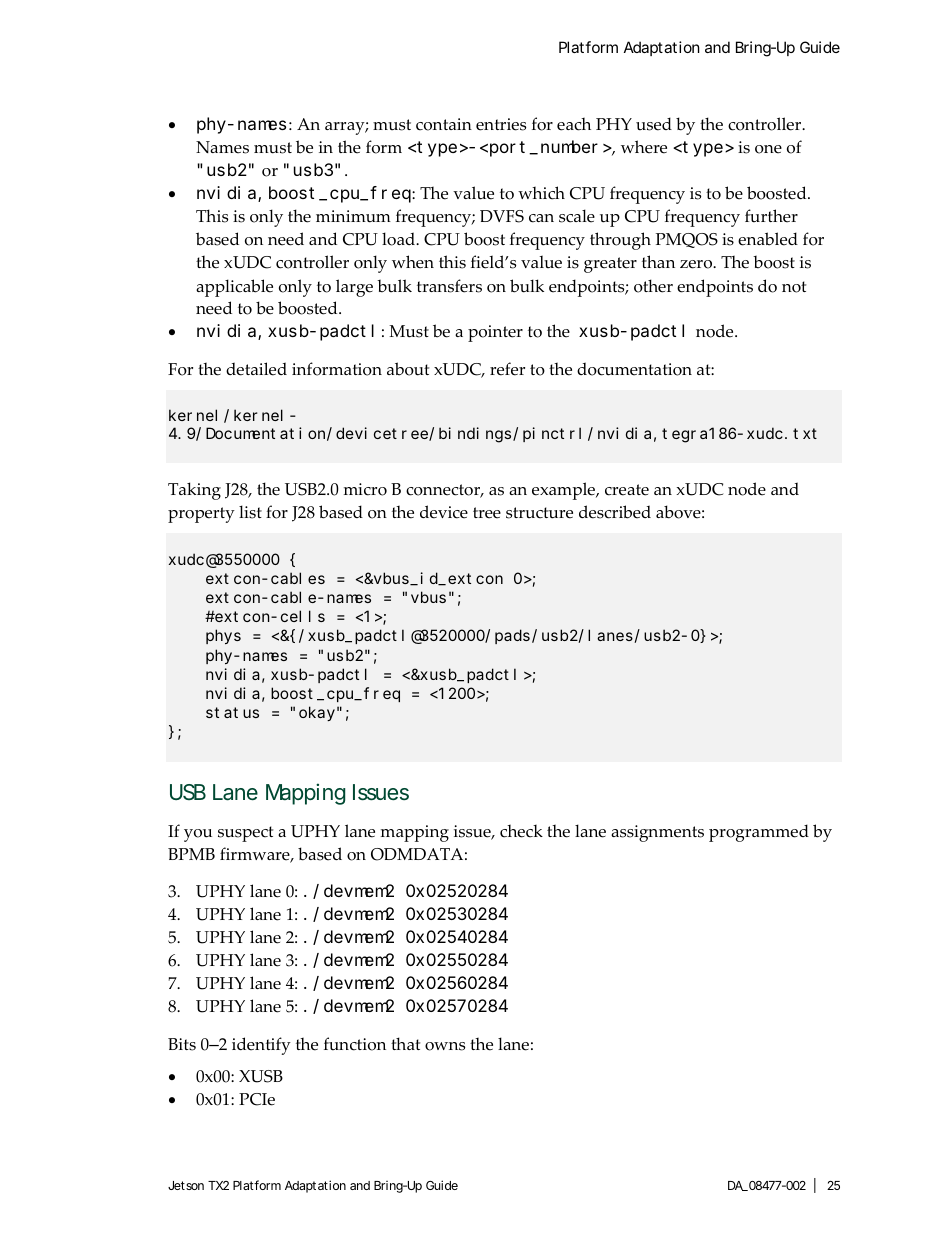  I want to click on one, so click(768, 149).
